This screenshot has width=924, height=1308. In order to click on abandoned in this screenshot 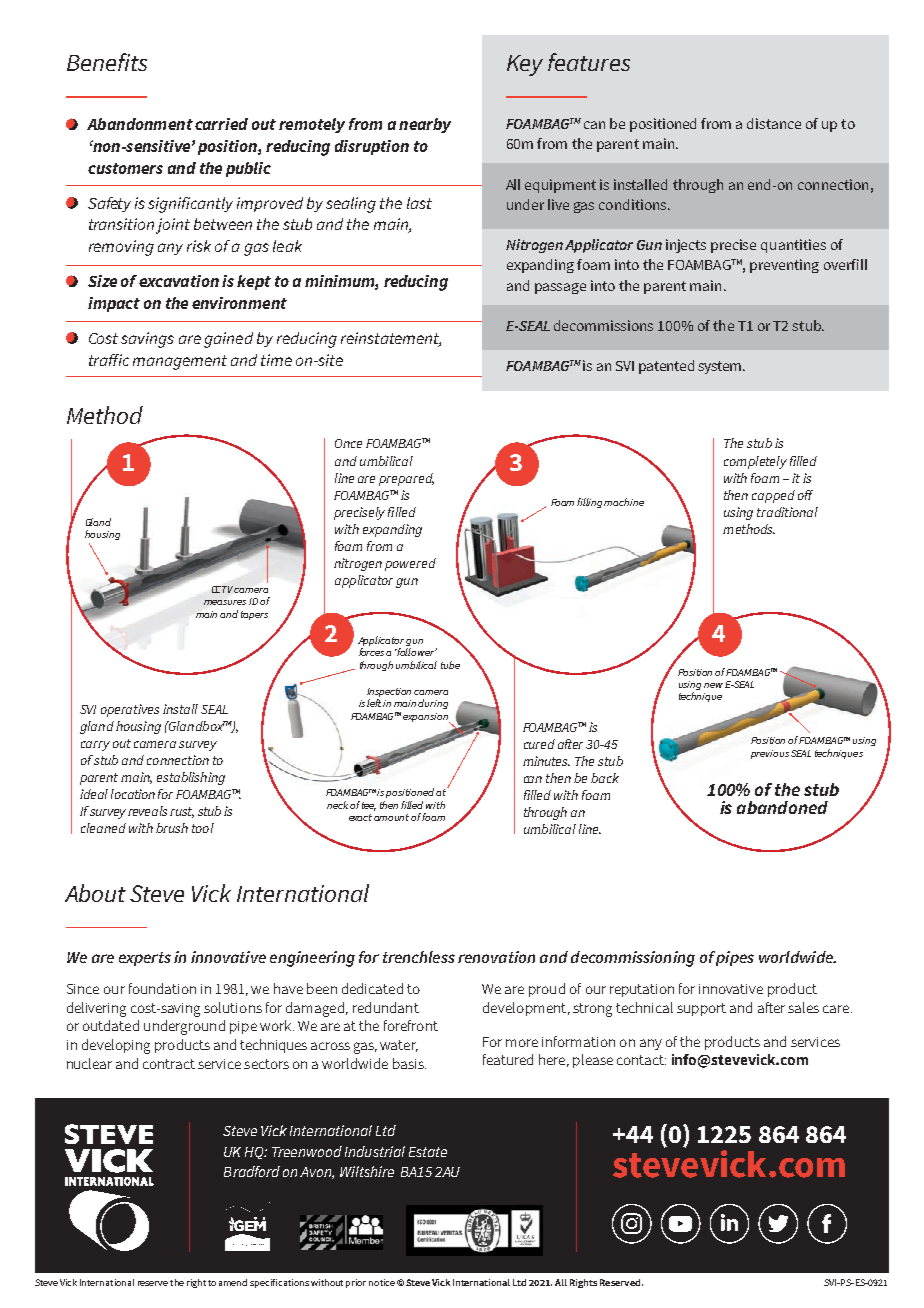, I will do `click(782, 807)`.
